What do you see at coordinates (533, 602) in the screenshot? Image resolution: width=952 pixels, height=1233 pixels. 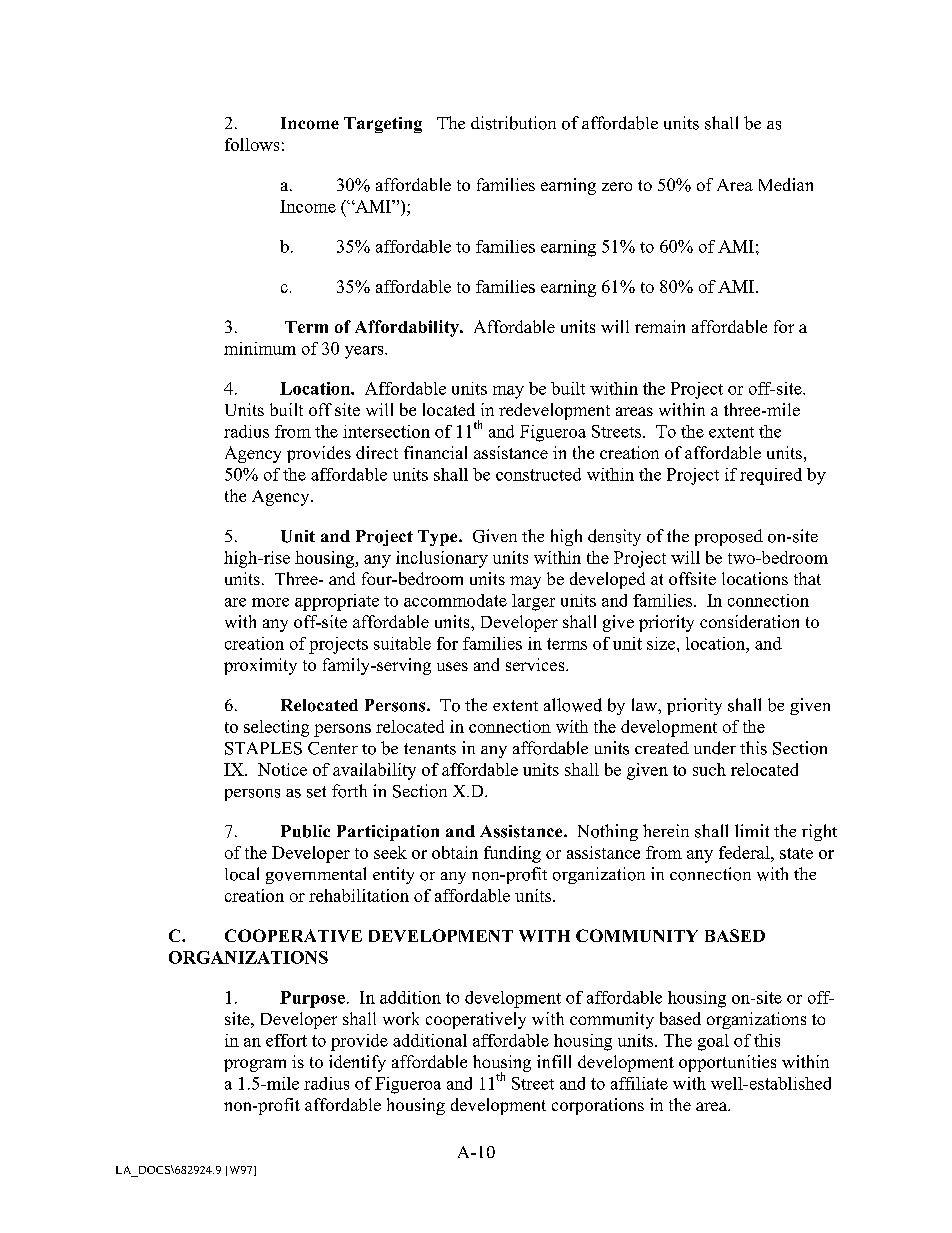 I see `larger` at bounding box center [533, 602].
